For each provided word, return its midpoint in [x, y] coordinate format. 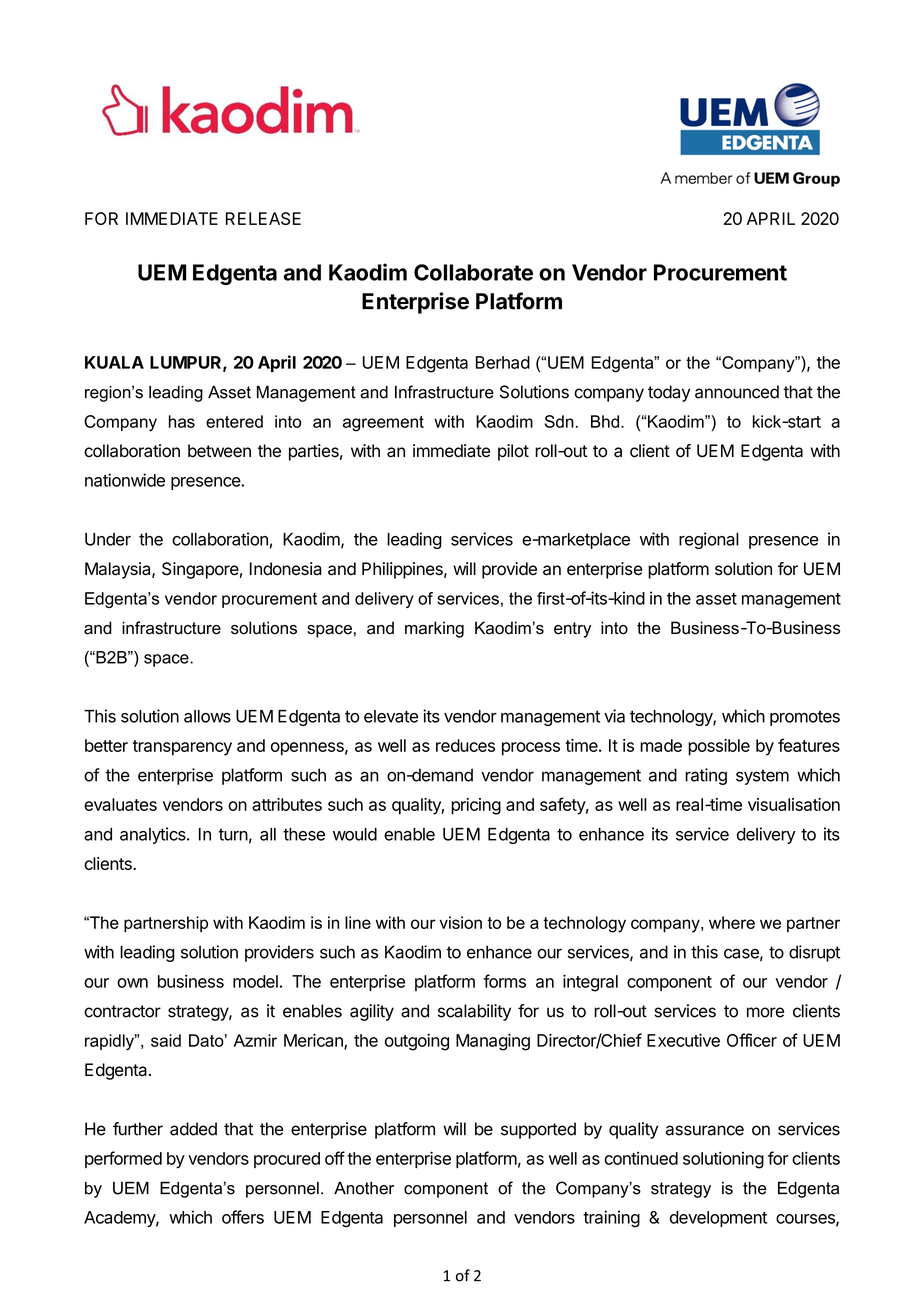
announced [737, 392]
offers [243, 1217]
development [718, 1219]
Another [364, 1188]
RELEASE [263, 218]
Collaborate [473, 272]
